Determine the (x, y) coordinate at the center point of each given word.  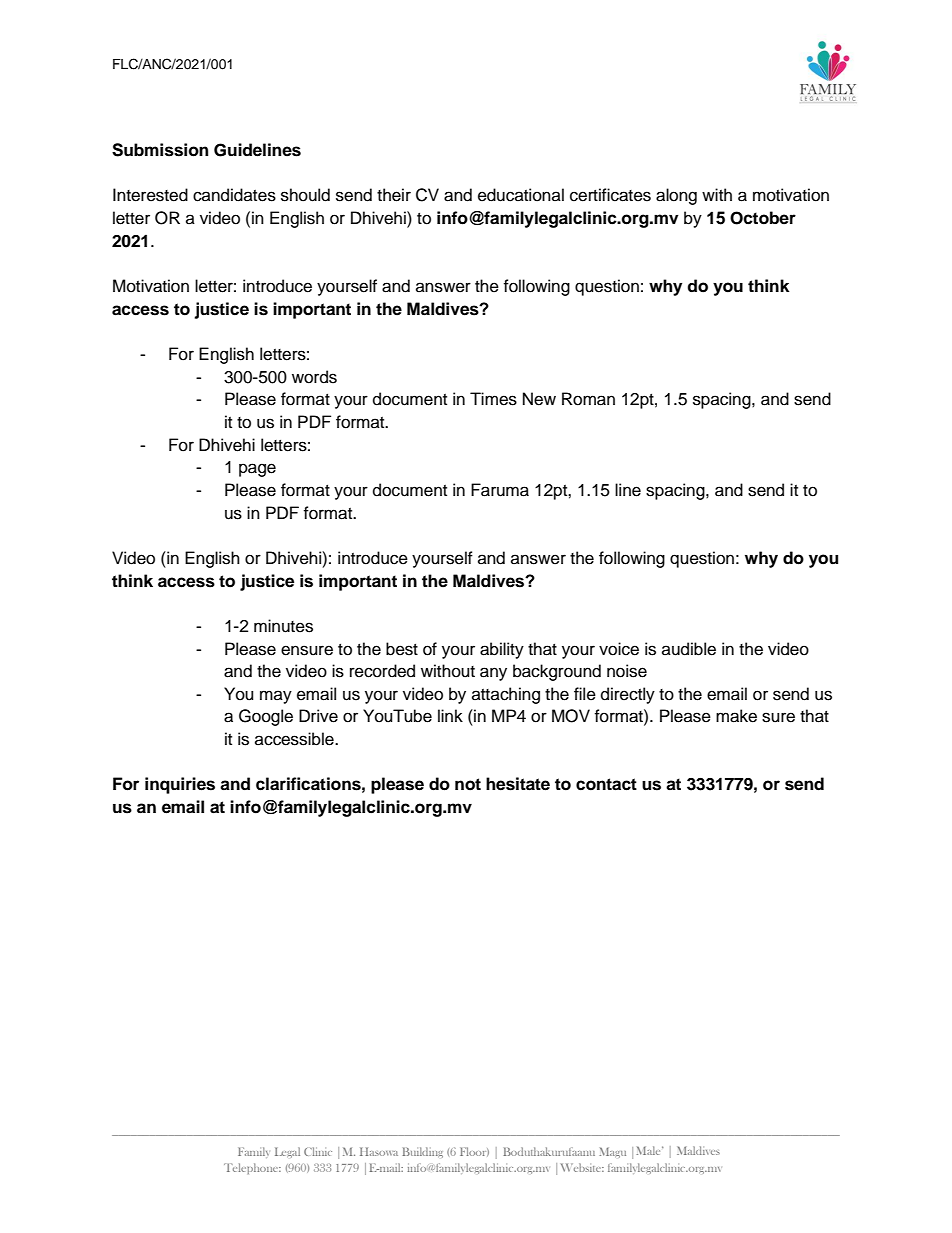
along (676, 196)
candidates (234, 195)
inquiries (180, 785)
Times (493, 399)
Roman (588, 399)
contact (606, 784)
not (468, 784)
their (394, 195)
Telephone (252, 1168)
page (257, 470)
